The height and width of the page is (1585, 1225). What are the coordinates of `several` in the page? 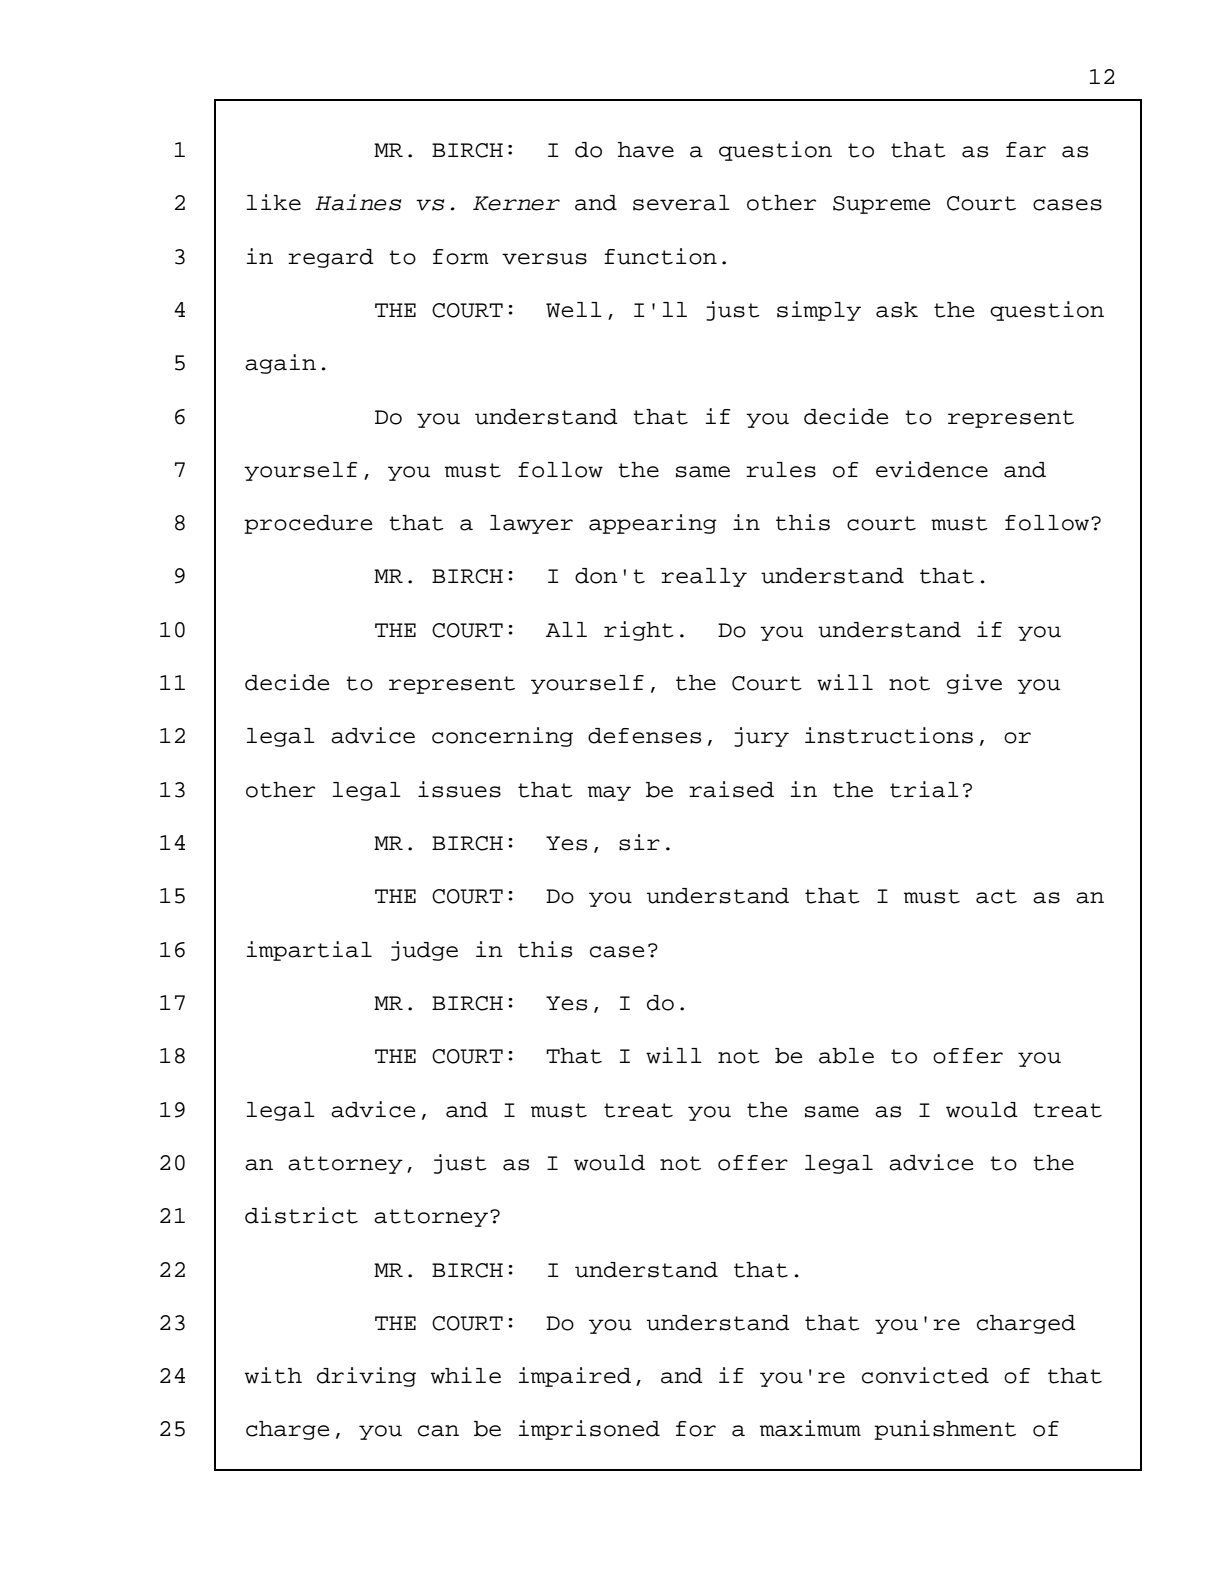 It's located at (681, 203).
